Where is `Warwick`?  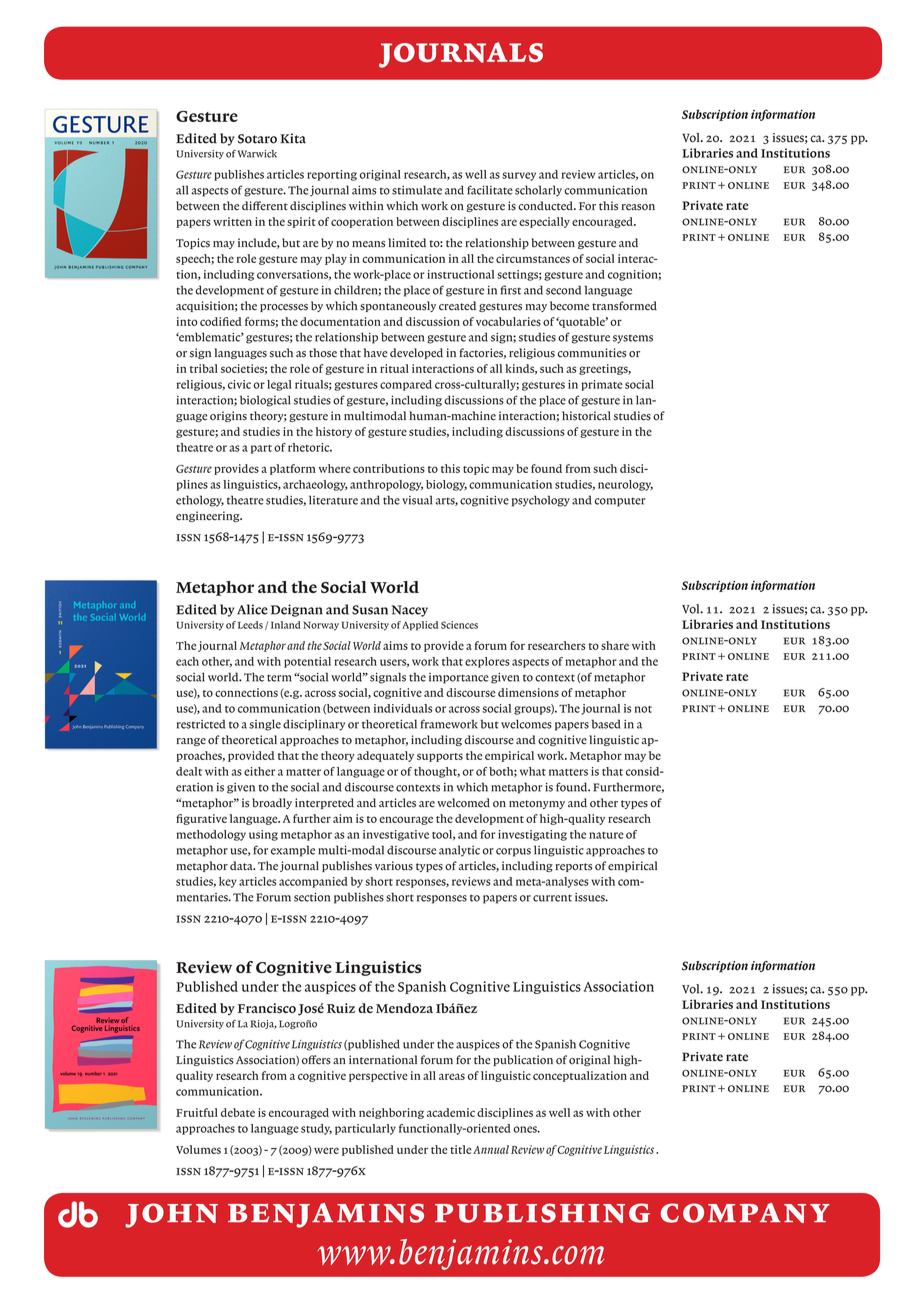
Warwick is located at coordinates (257, 154).
